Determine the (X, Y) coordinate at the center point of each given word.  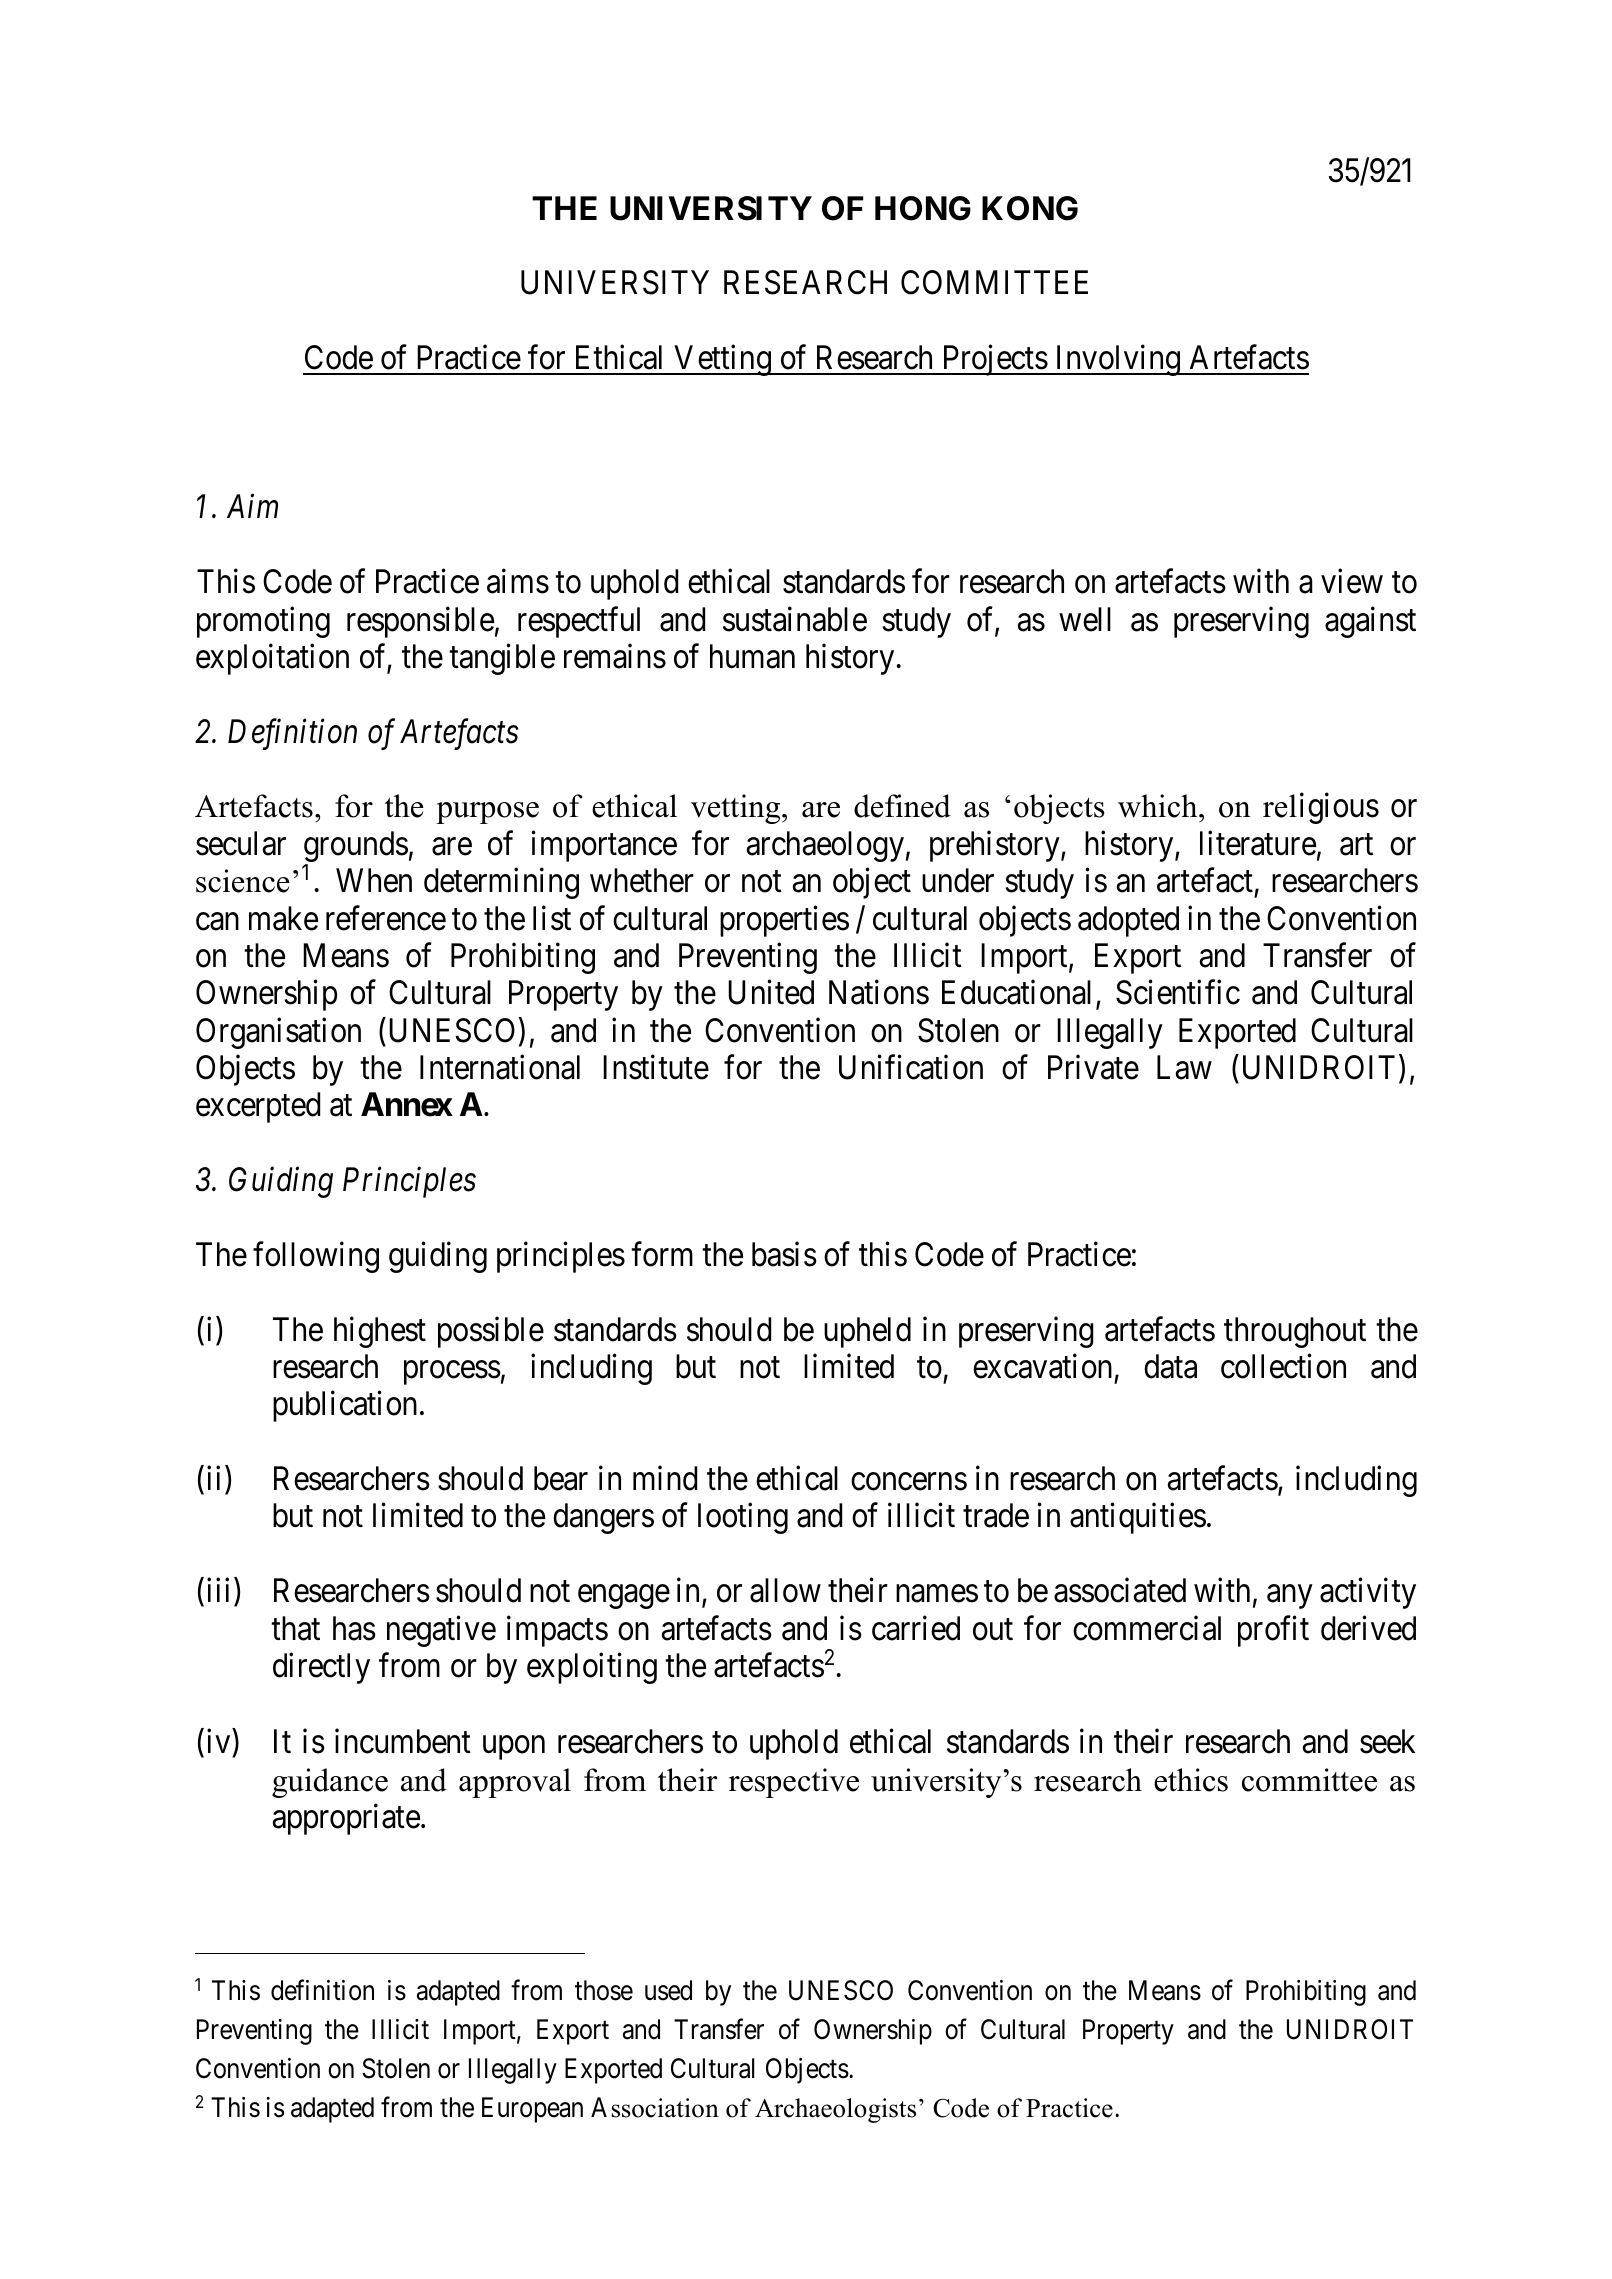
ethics (1191, 1780)
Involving (1117, 360)
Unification (911, 1067)
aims (518, 581)
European (532, 2110)
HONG (923, 208)
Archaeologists (835, 2110)
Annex (407, 1104)
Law (1184, 1068)
